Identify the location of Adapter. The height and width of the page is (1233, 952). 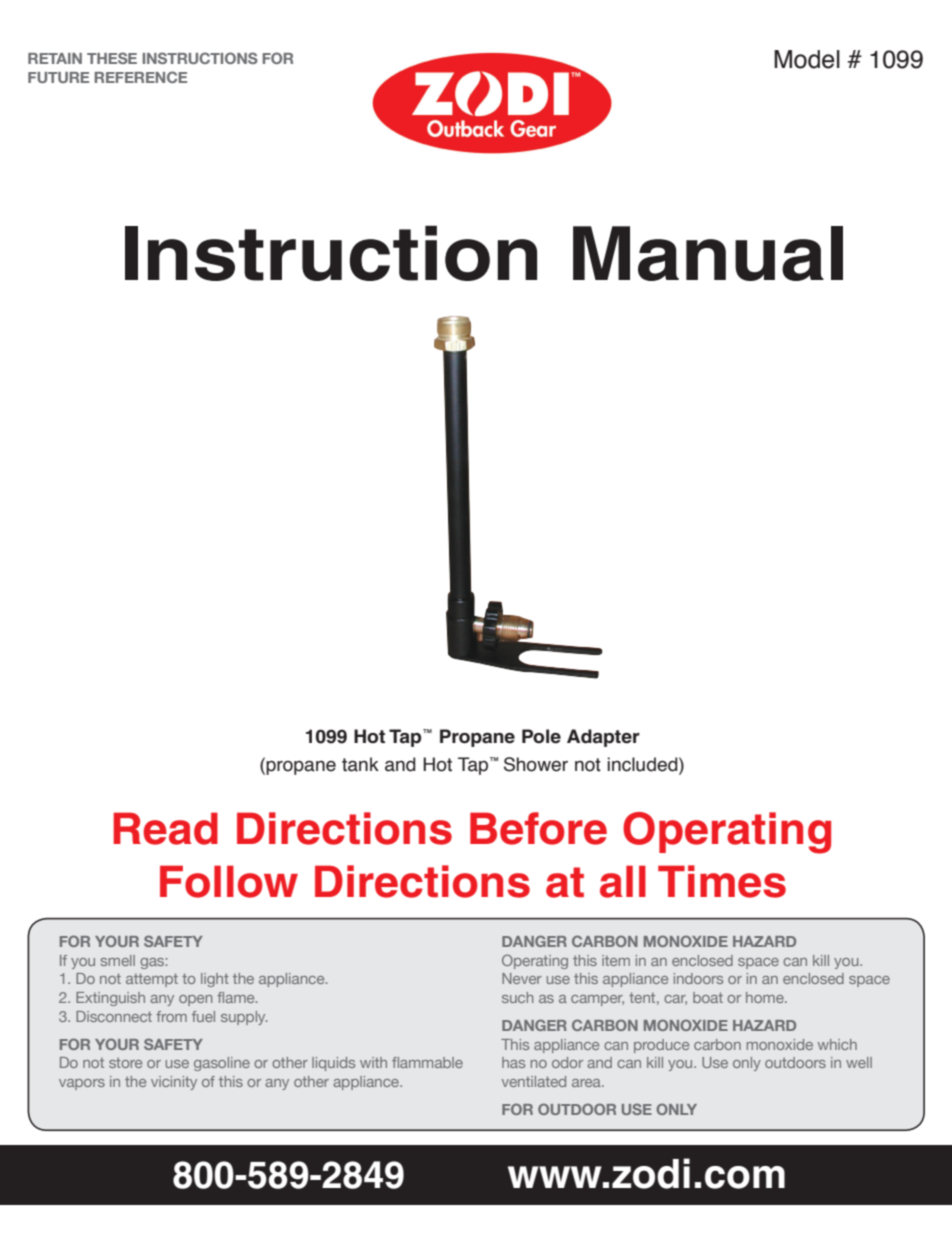
(603, 738).
